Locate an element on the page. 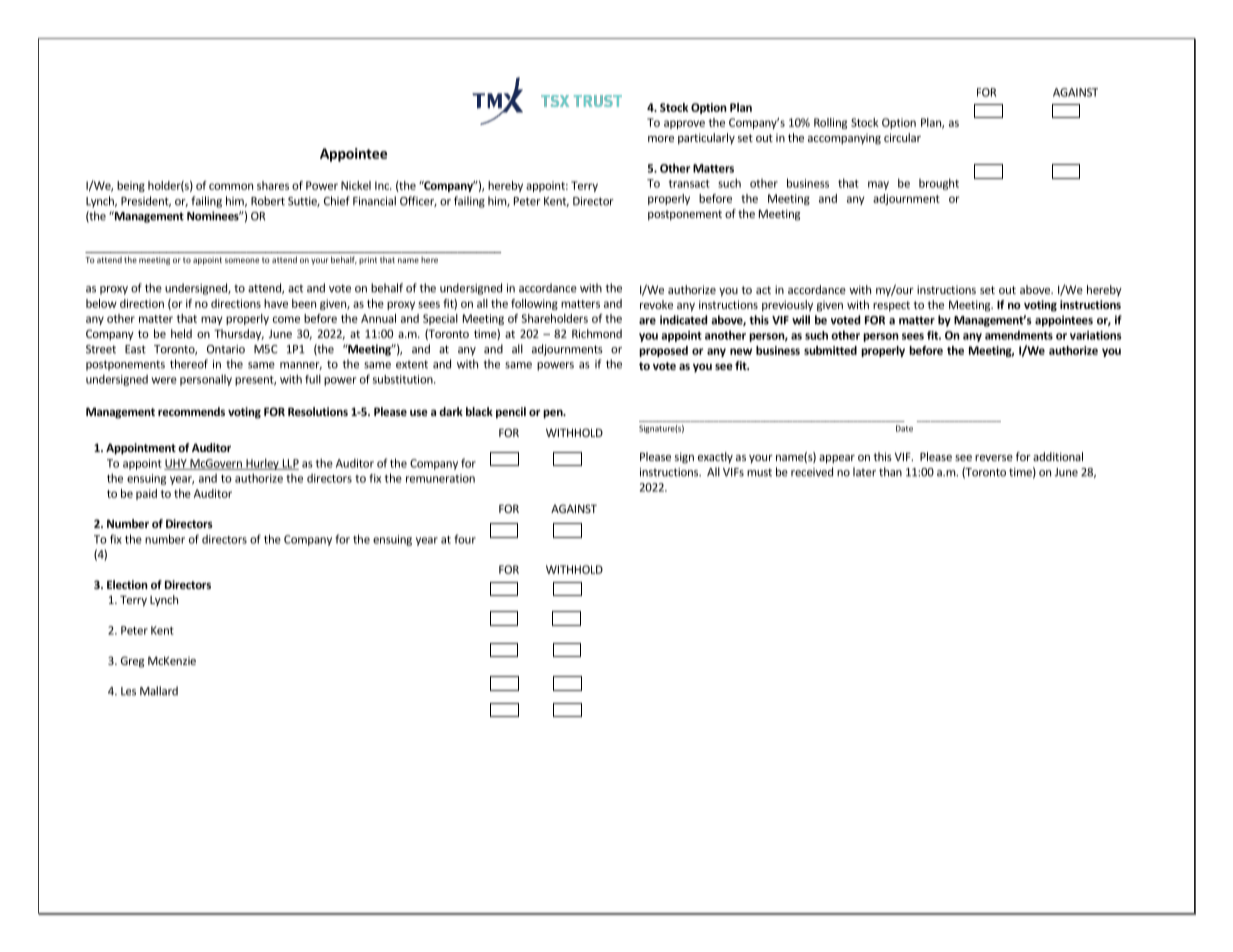 This page has height=952, width=1233. Mallard is located at coordinates (159, 691).
